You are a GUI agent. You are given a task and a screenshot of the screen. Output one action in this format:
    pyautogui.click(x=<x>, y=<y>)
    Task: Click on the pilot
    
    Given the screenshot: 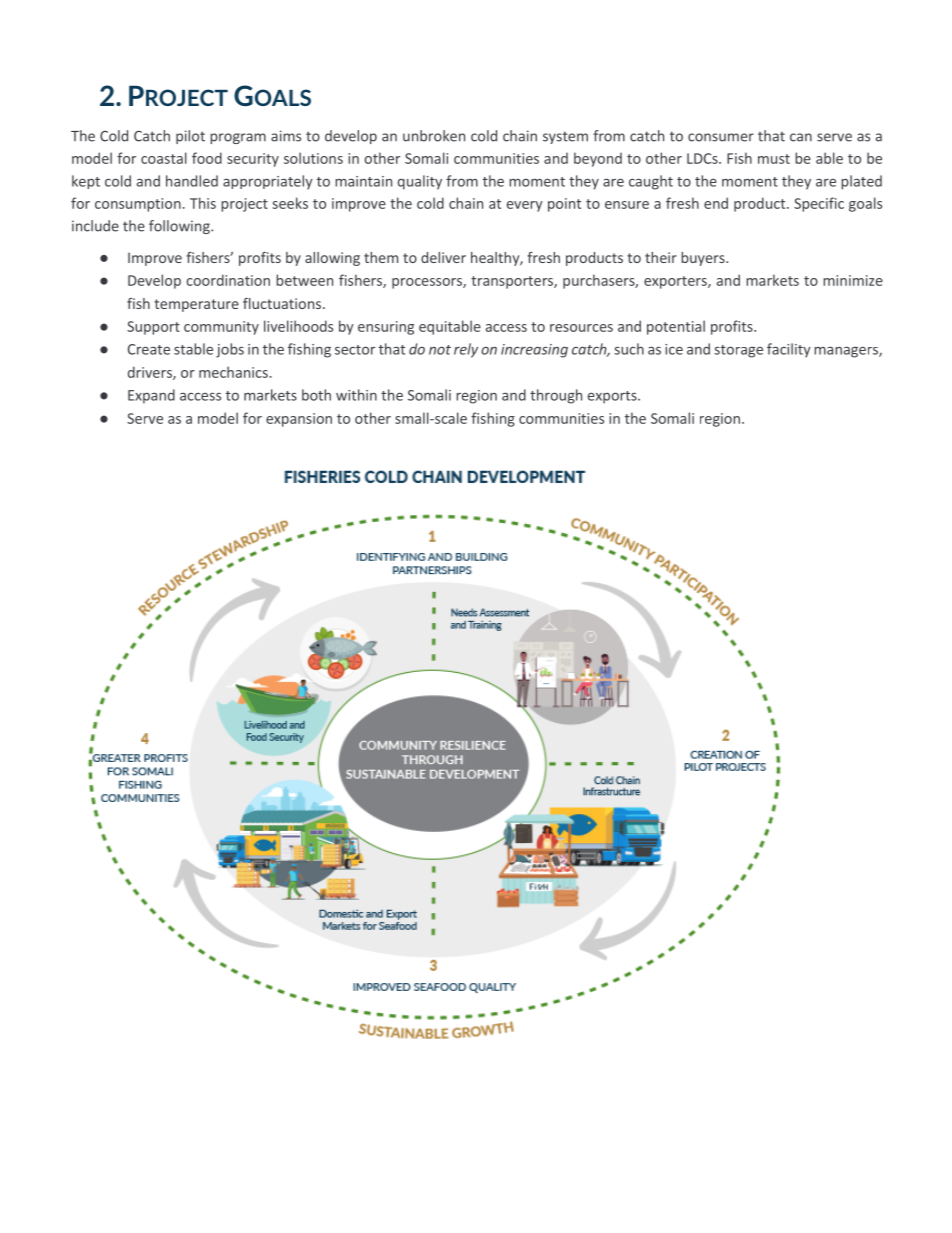 What is the action you would take?
    pyautogui.click(x=190, y=137)
